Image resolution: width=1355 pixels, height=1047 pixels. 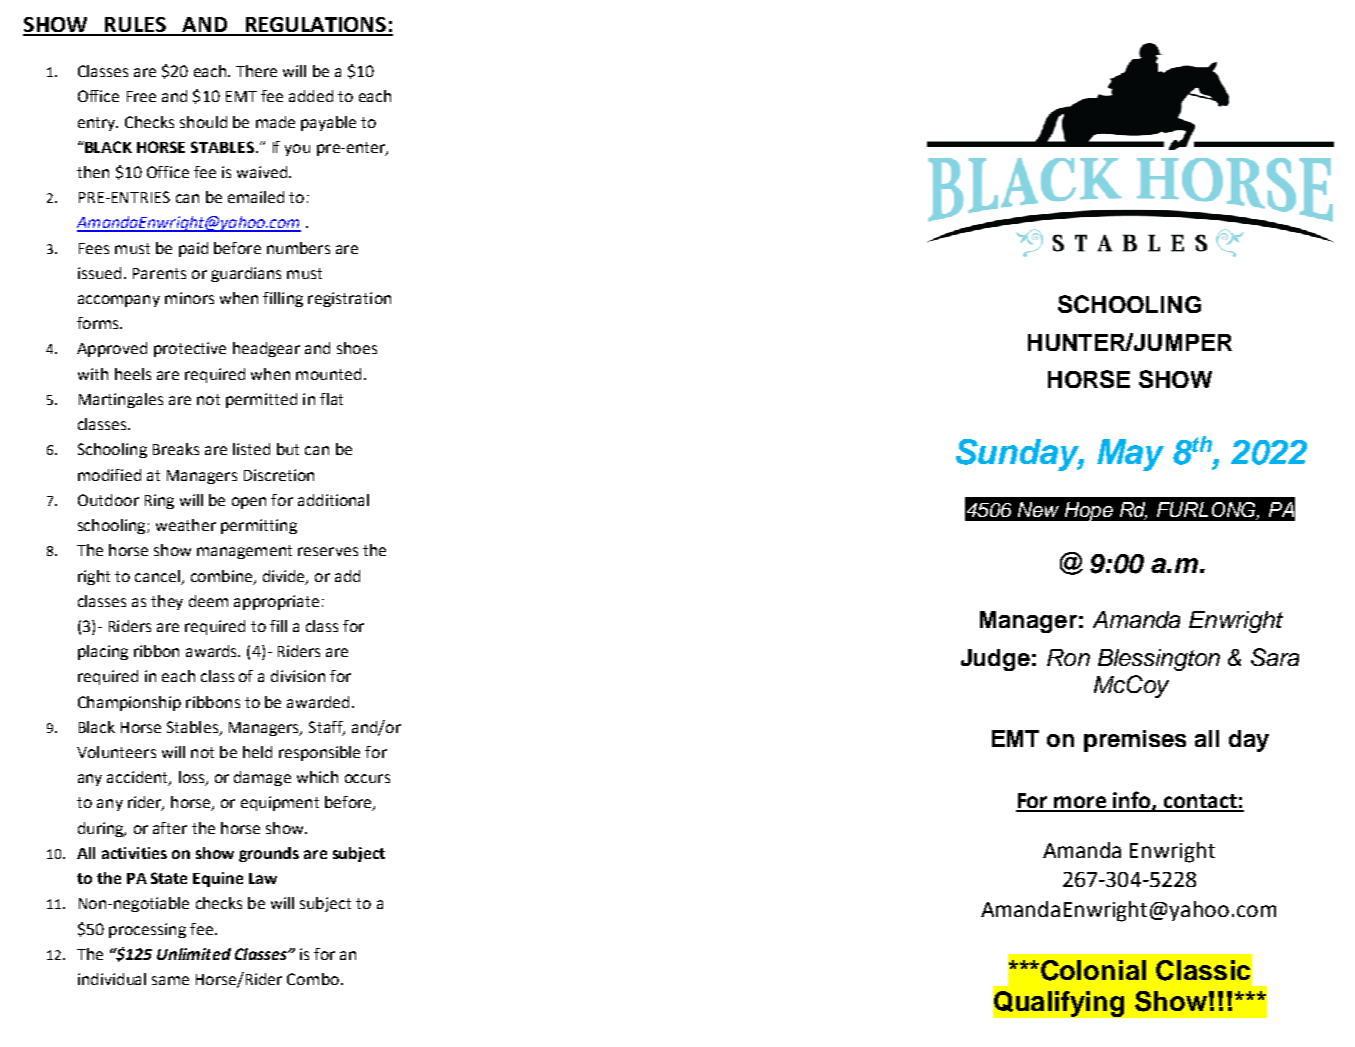 I want to click on shoes, so click(x=357, y=348).
